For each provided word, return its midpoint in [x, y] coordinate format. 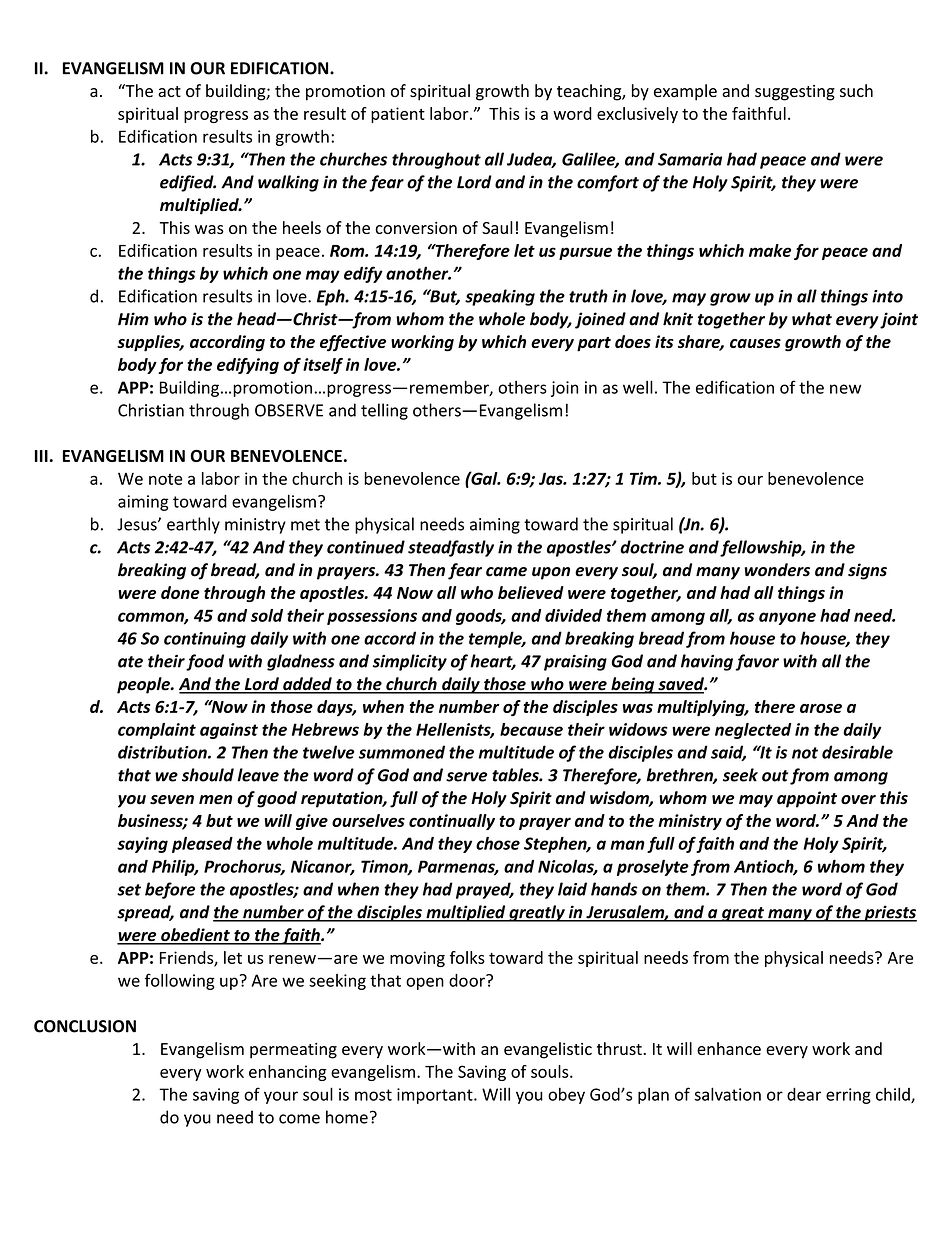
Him [133, 318]
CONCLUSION [85, 1026]
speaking [500, 297]
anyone [787, 618]
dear [804, 1094]
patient [398, 115]
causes [755, 343]
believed [531, 592]
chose [498, 843]
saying [142, 845]
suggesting [795, 93]
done [180, 592]
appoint [807, 799]
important [436, 1096]
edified [188, 183]
